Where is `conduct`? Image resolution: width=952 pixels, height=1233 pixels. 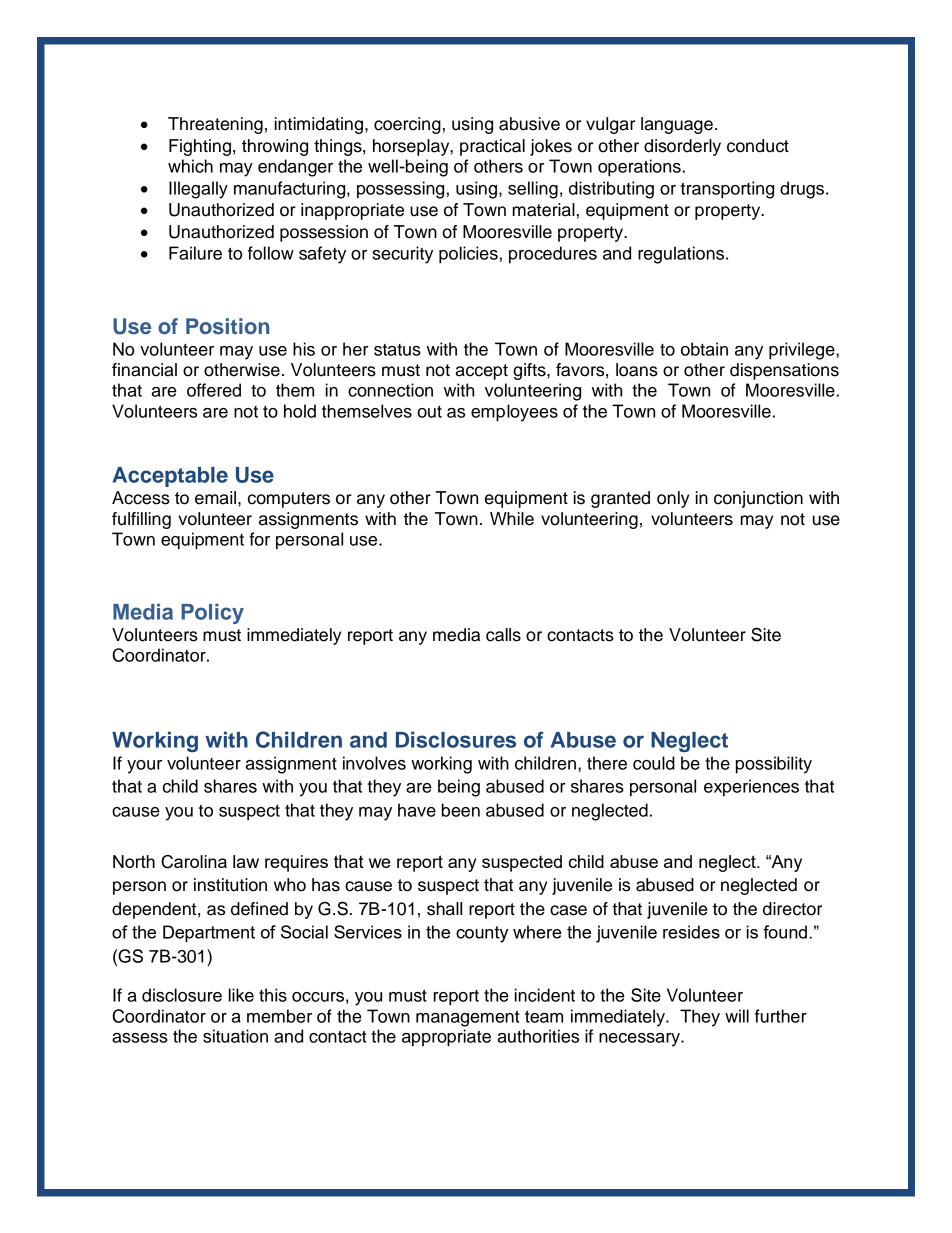
conduct is located at coordinates (758, 146).
